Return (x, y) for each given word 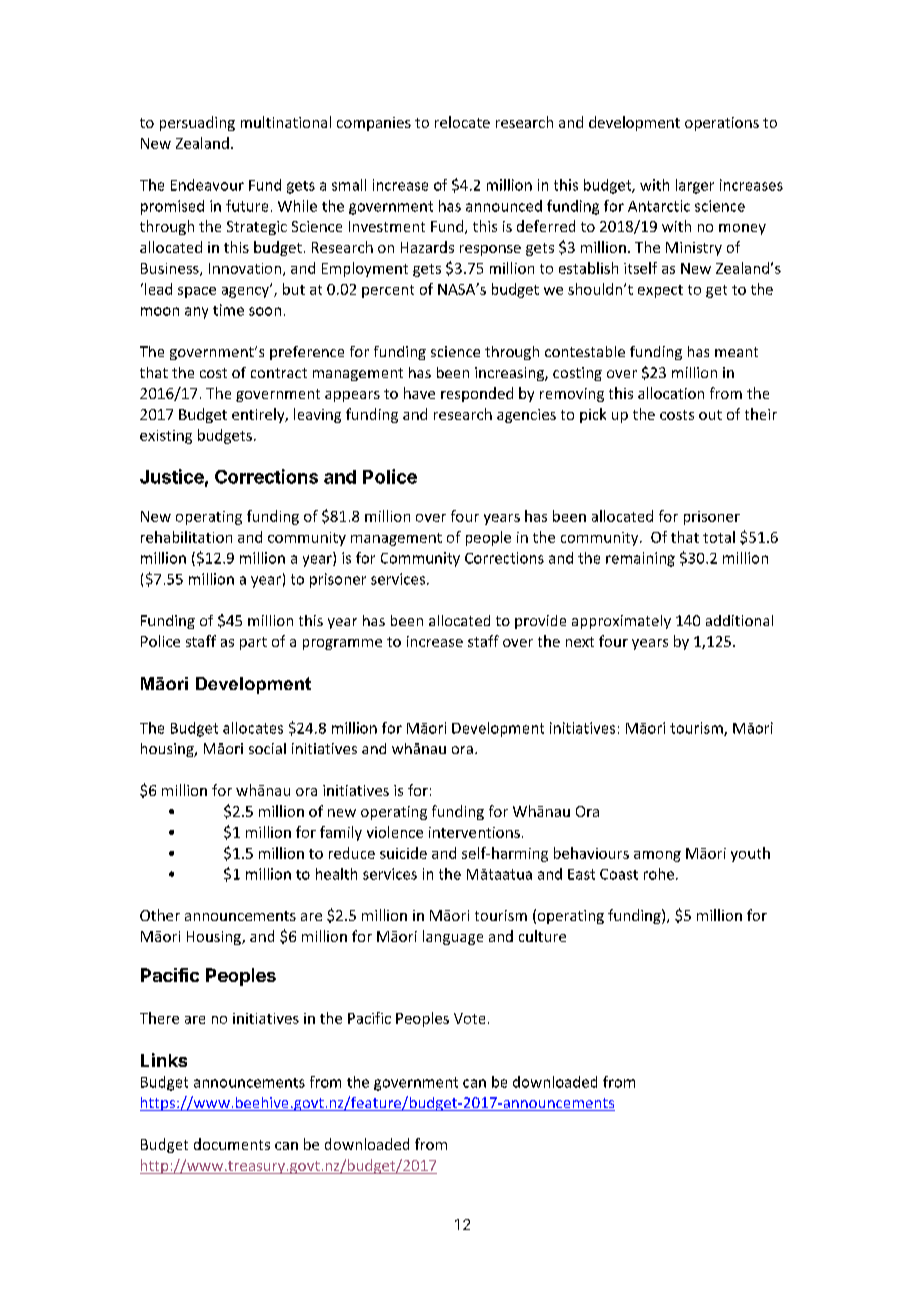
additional (739, 620)
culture (542, 936)
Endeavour (207, 185)
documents (232, 1144)
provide (540, 622)
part (253, 643)
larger (695, 186)
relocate (462, 122)
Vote (469, 1018)
